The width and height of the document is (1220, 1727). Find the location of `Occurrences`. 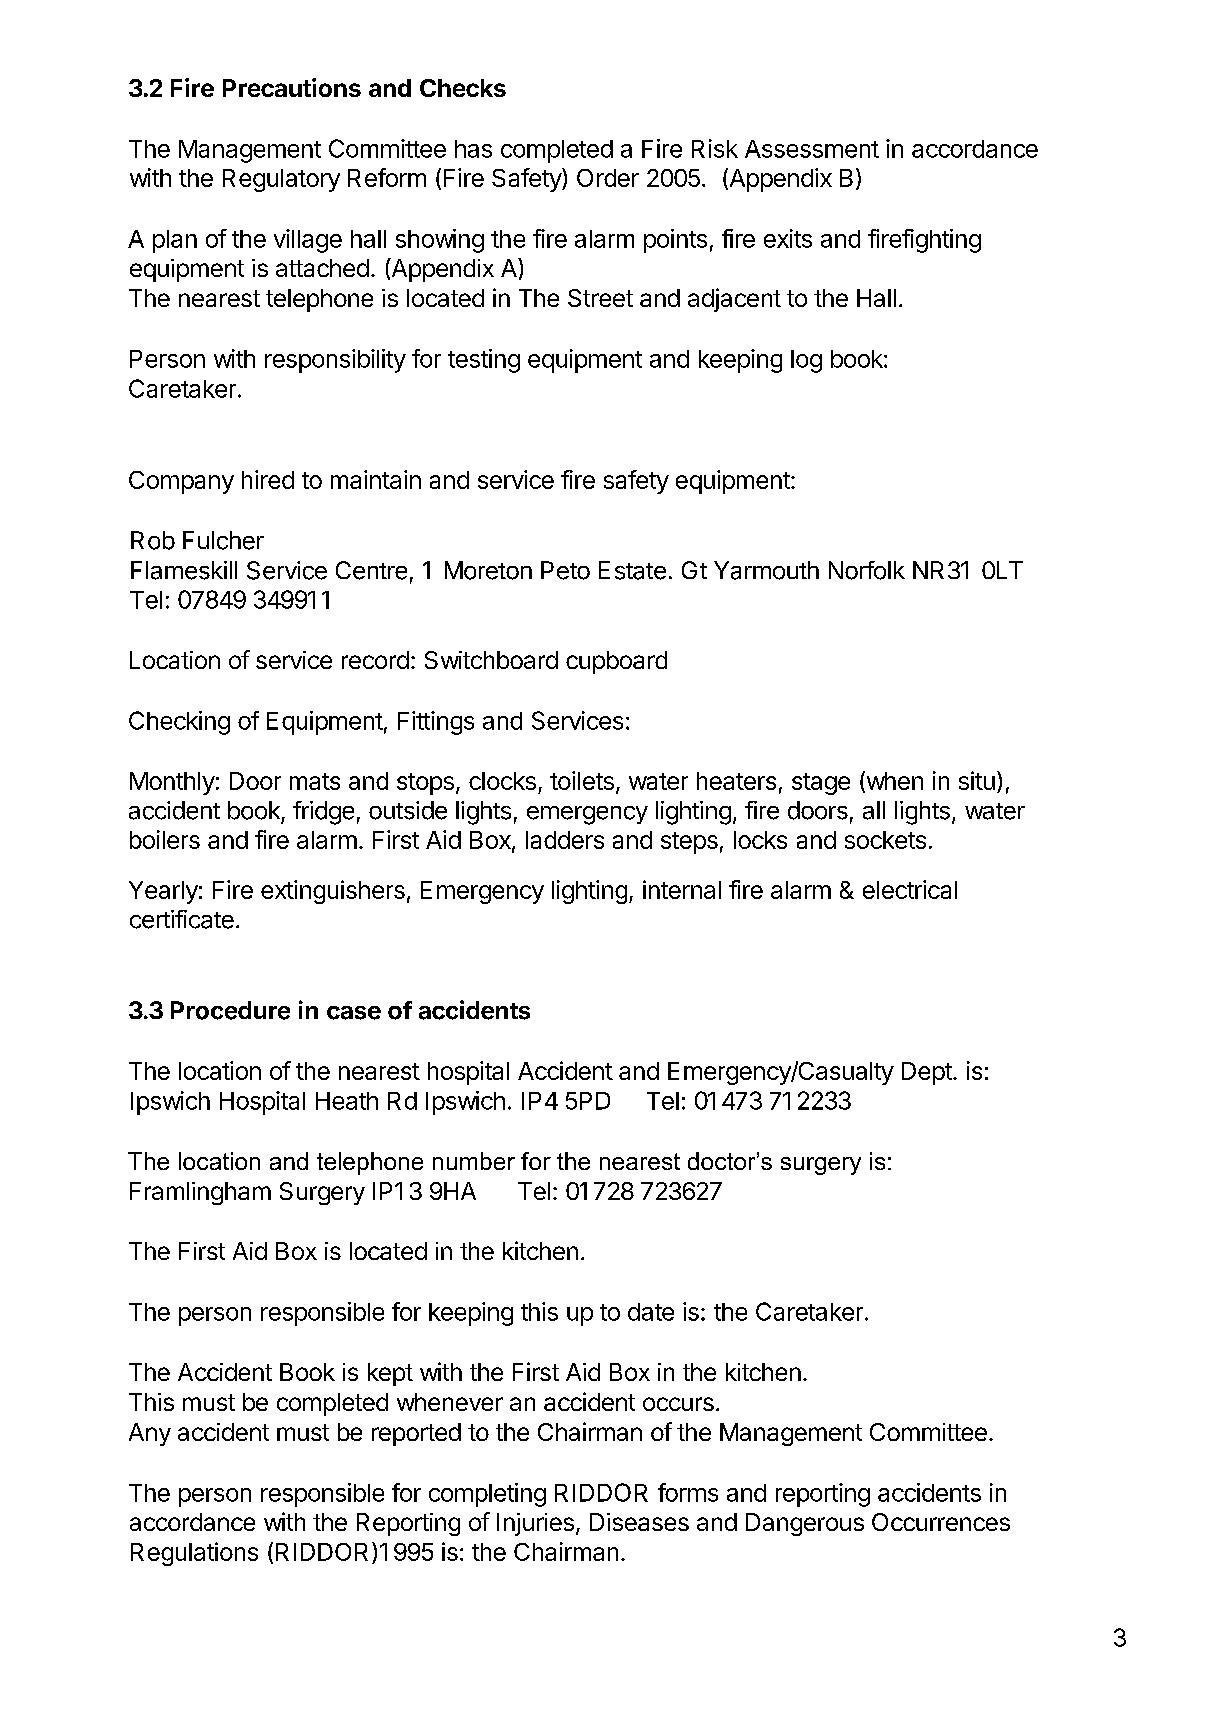

Occurrences is located at coordinates (941, 1522).
